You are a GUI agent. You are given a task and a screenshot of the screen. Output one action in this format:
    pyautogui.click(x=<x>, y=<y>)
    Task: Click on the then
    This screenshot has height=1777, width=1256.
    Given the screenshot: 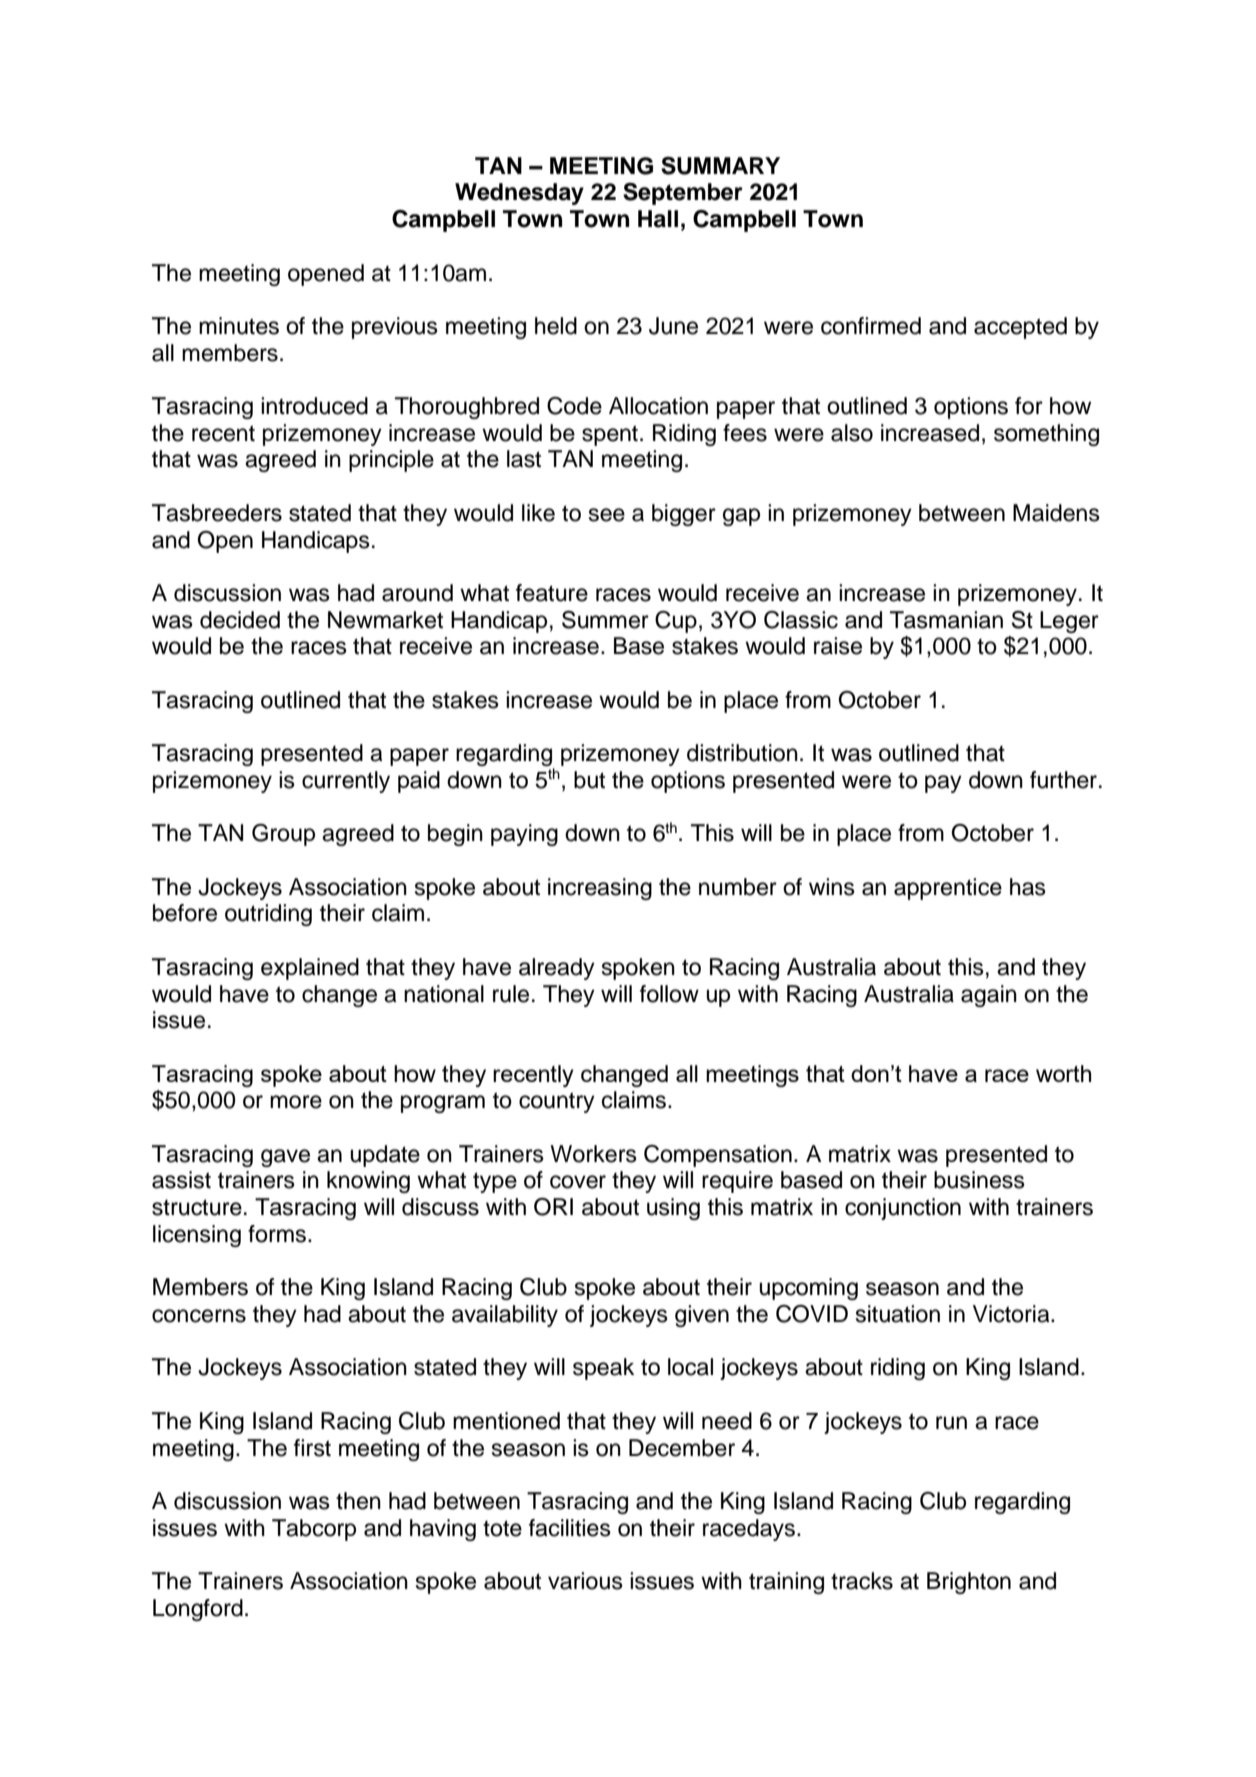 What is the action you would take?
    pyautogui.click(x=358, y=1501)
